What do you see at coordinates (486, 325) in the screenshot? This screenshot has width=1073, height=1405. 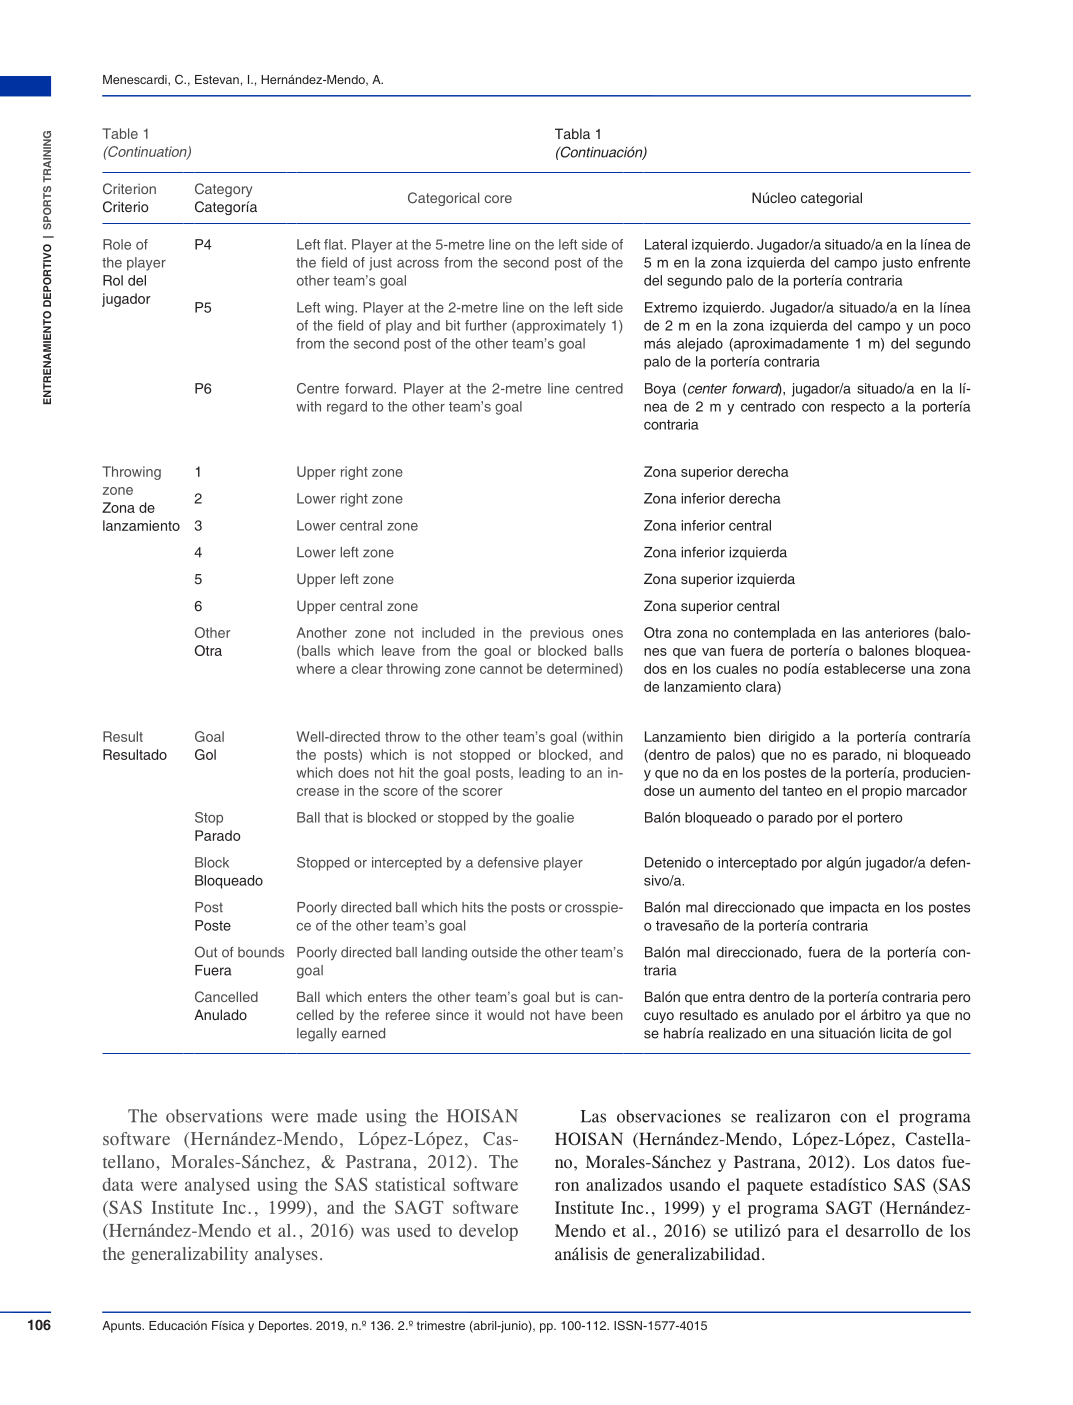 I see `further` at bounding box center [486, 325].
